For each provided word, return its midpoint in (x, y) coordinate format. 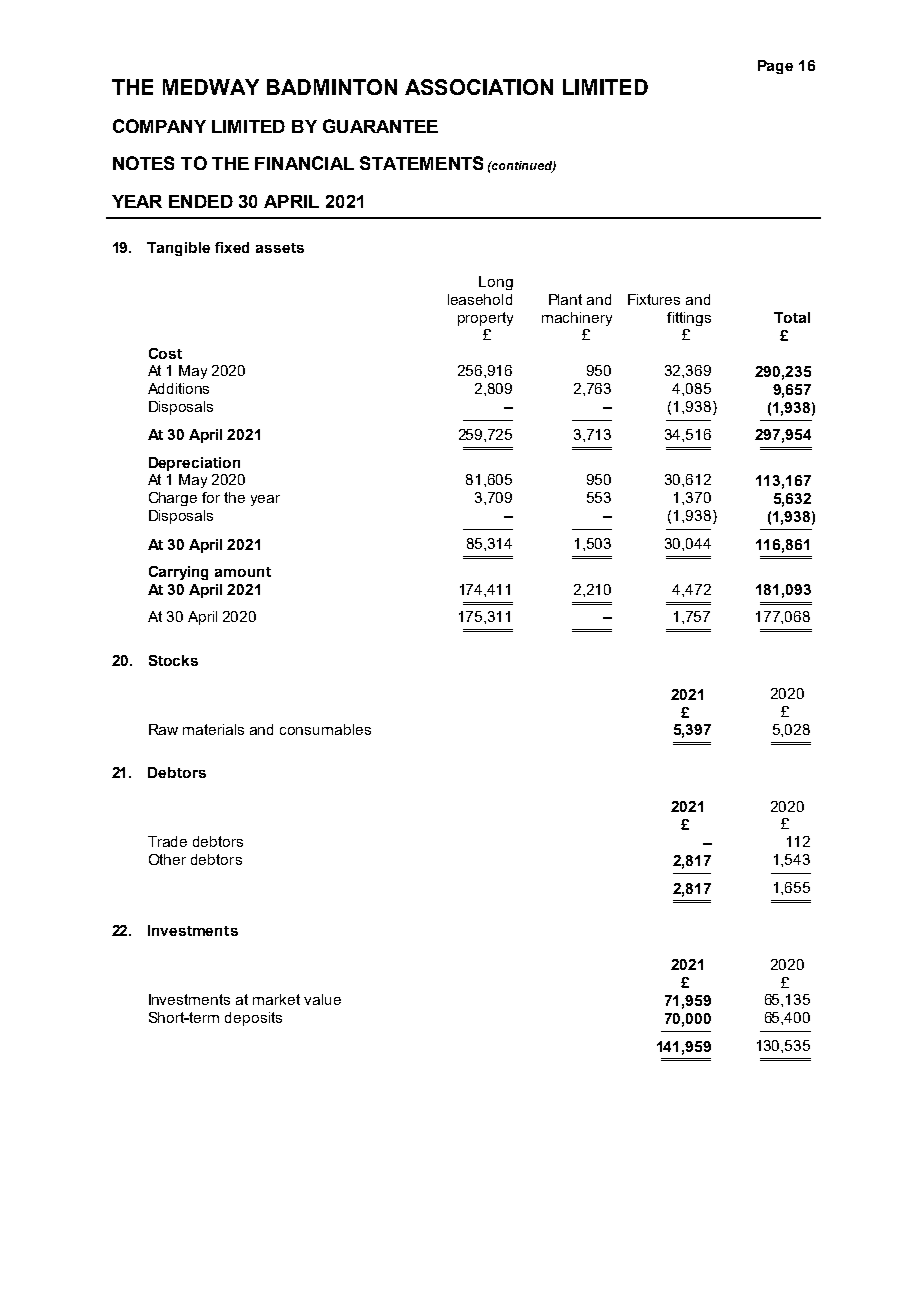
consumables (325, 729)
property (485, 319)
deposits (253, 1019)
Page (775, 67)
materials (213, 729)
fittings (689, 319)
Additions (178, 388)
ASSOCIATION (479, 87)
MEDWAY (211, 87)
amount (243, 572)
